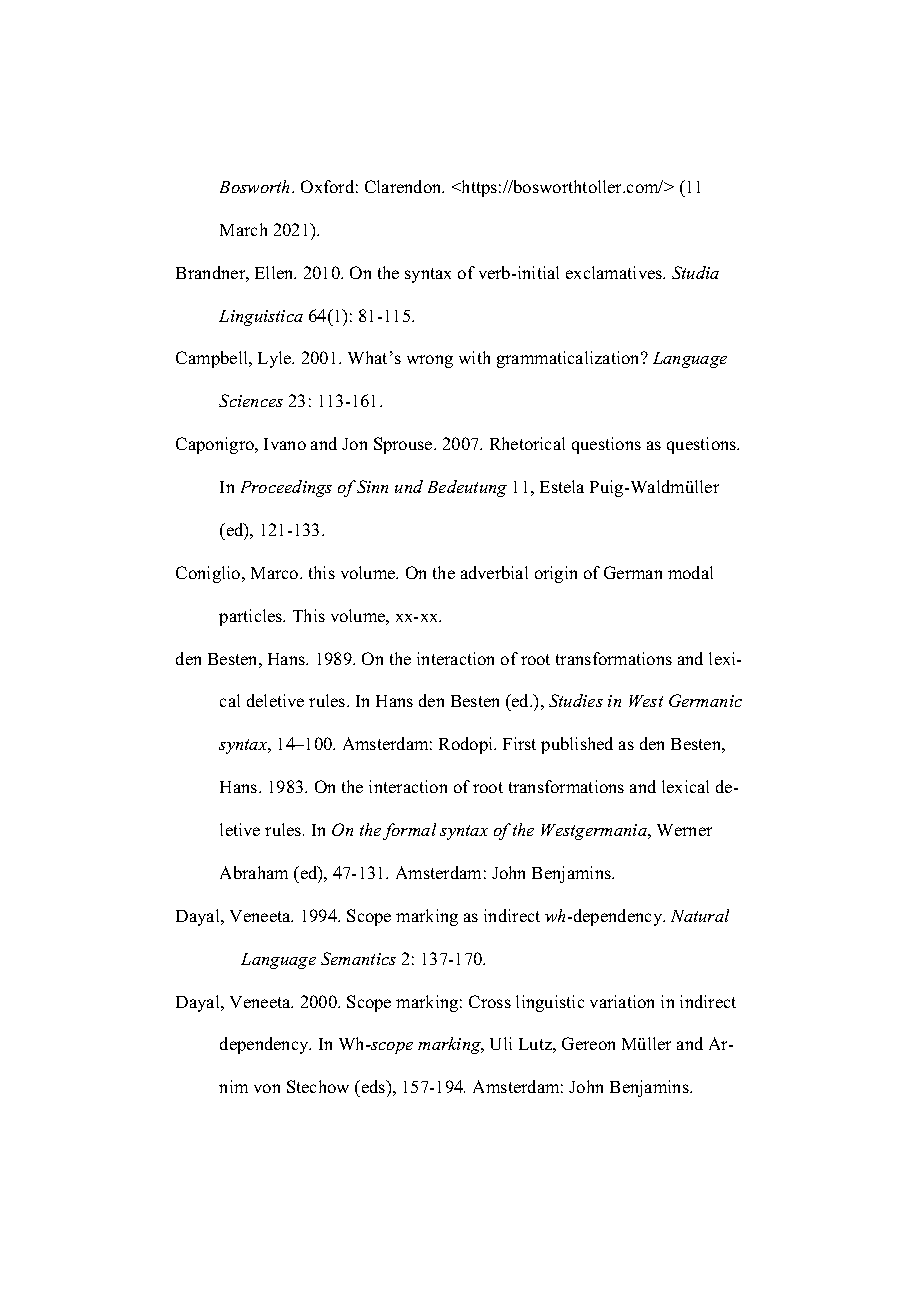 The image size is (924, 1308). What do you see at coordinates (409, 831) in the page?
I see `formal` at bounding box center [409, 831].
